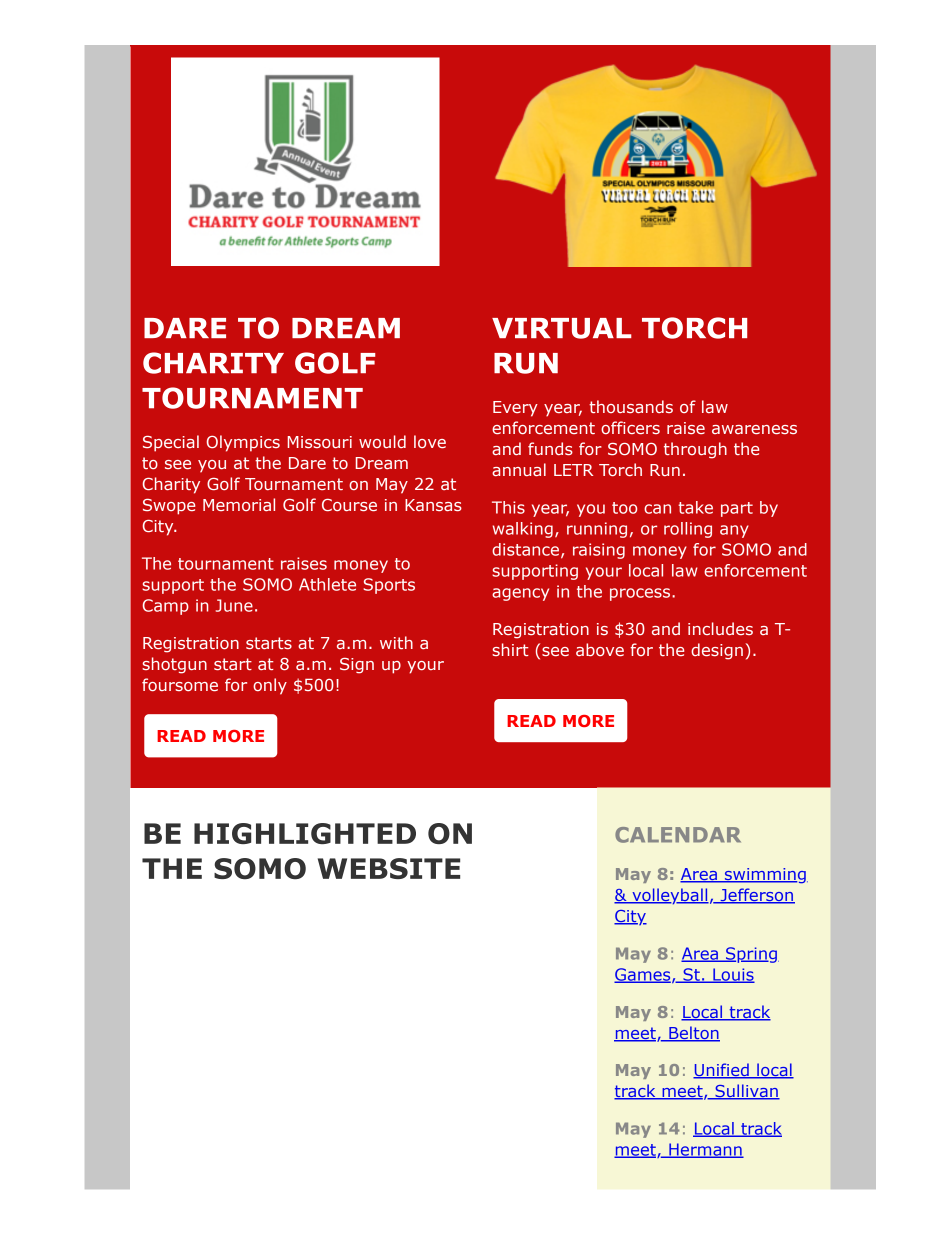  Describe the element at coordinates (515, 409) in the screenshot. I see `Every` at that location.
